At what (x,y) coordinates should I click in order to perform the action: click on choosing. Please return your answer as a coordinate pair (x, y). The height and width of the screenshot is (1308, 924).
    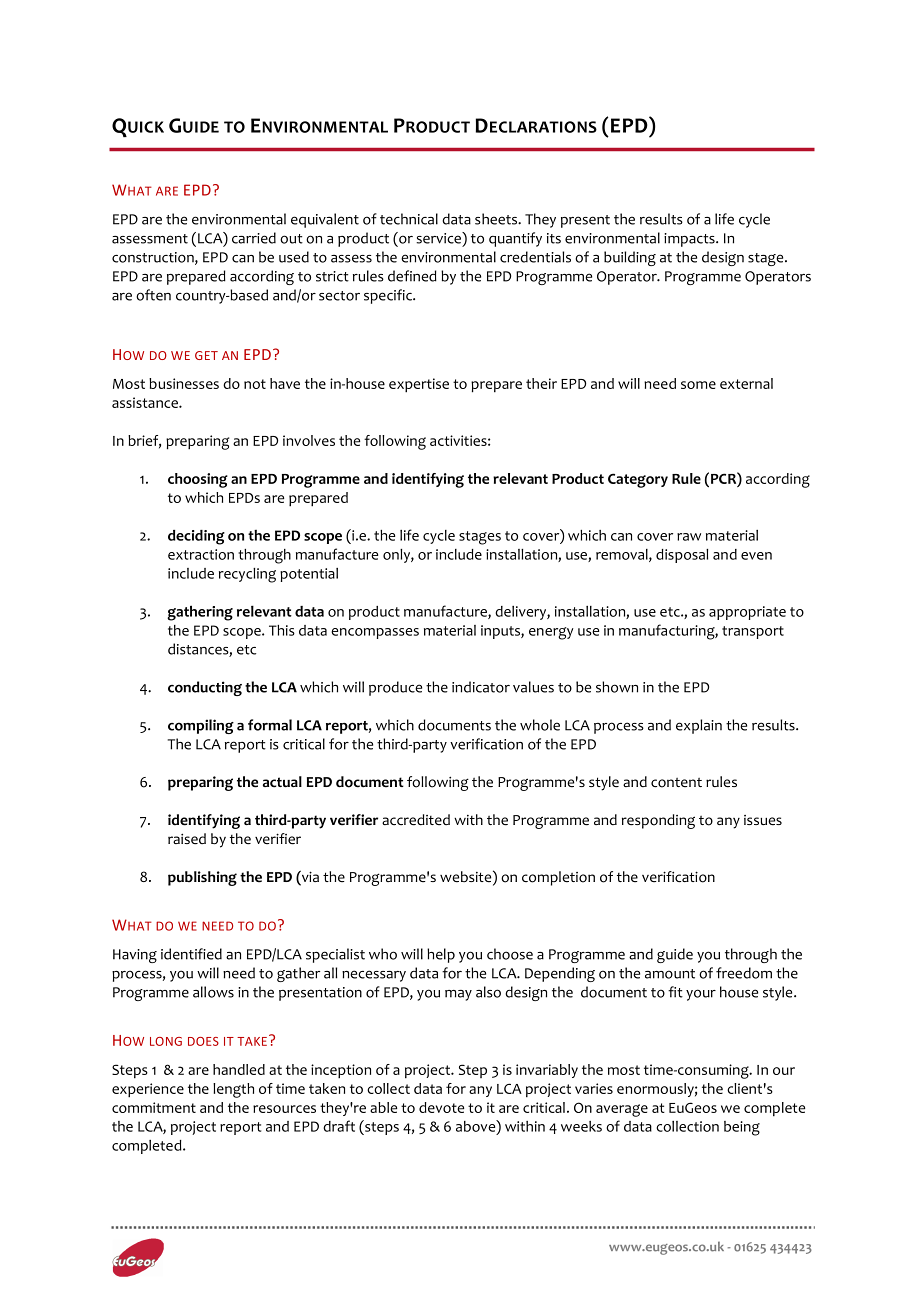
    Looking at the image, I should click on (198, 480).
